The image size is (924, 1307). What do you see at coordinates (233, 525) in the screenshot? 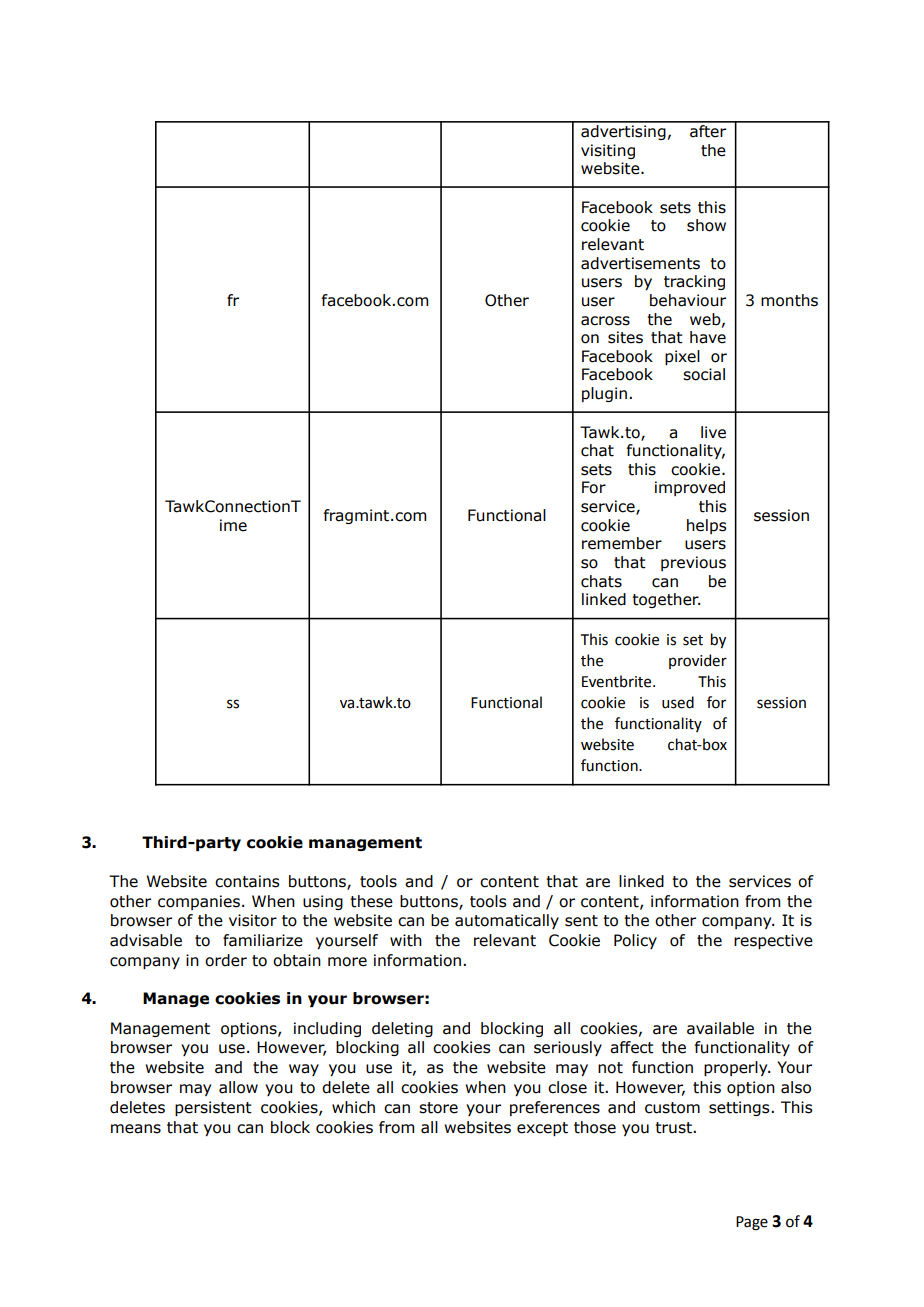
I see `ime` at bounding box center [233, 525].
